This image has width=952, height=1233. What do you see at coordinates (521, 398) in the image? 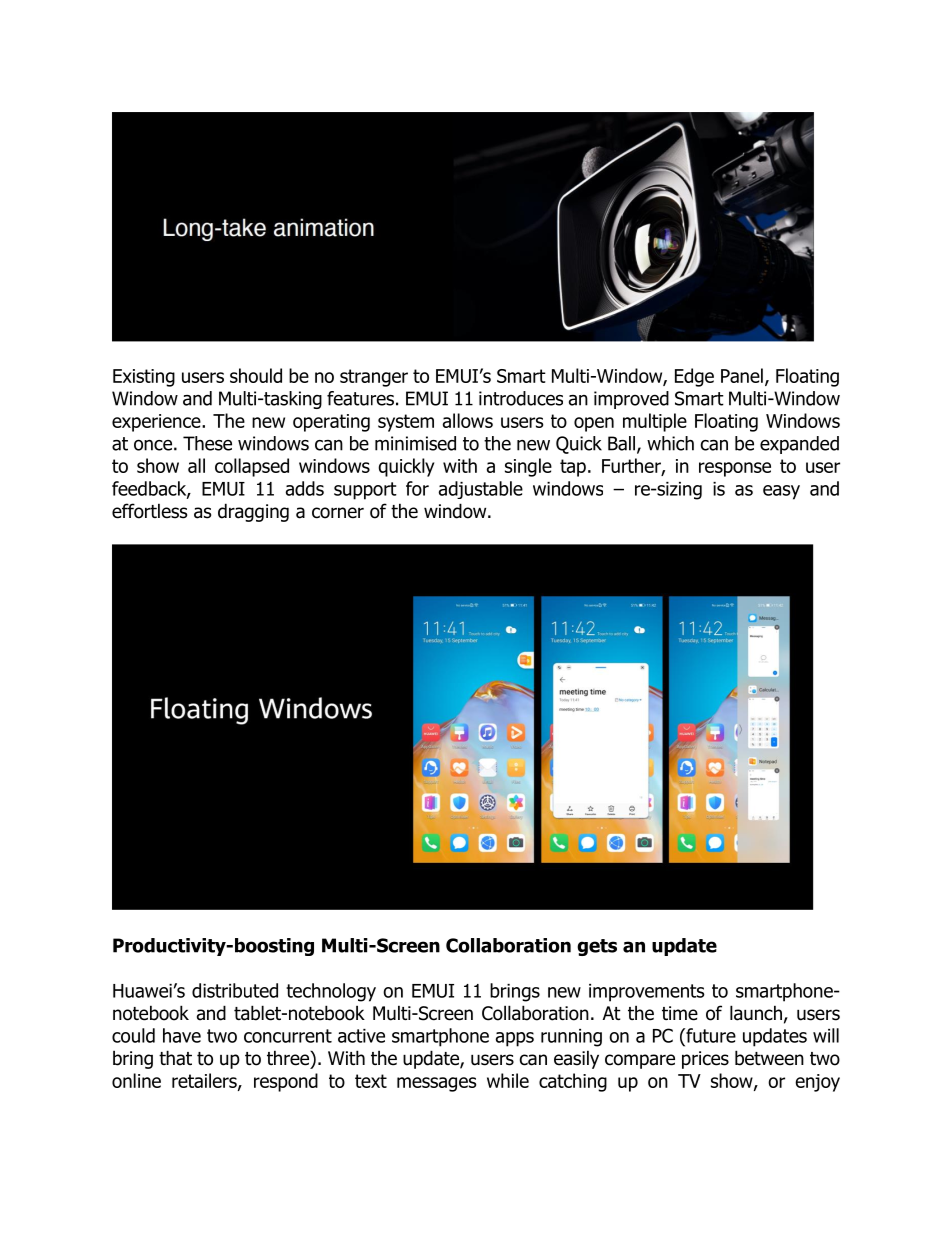
I see `introduces` at bounding box center [521, 398].
